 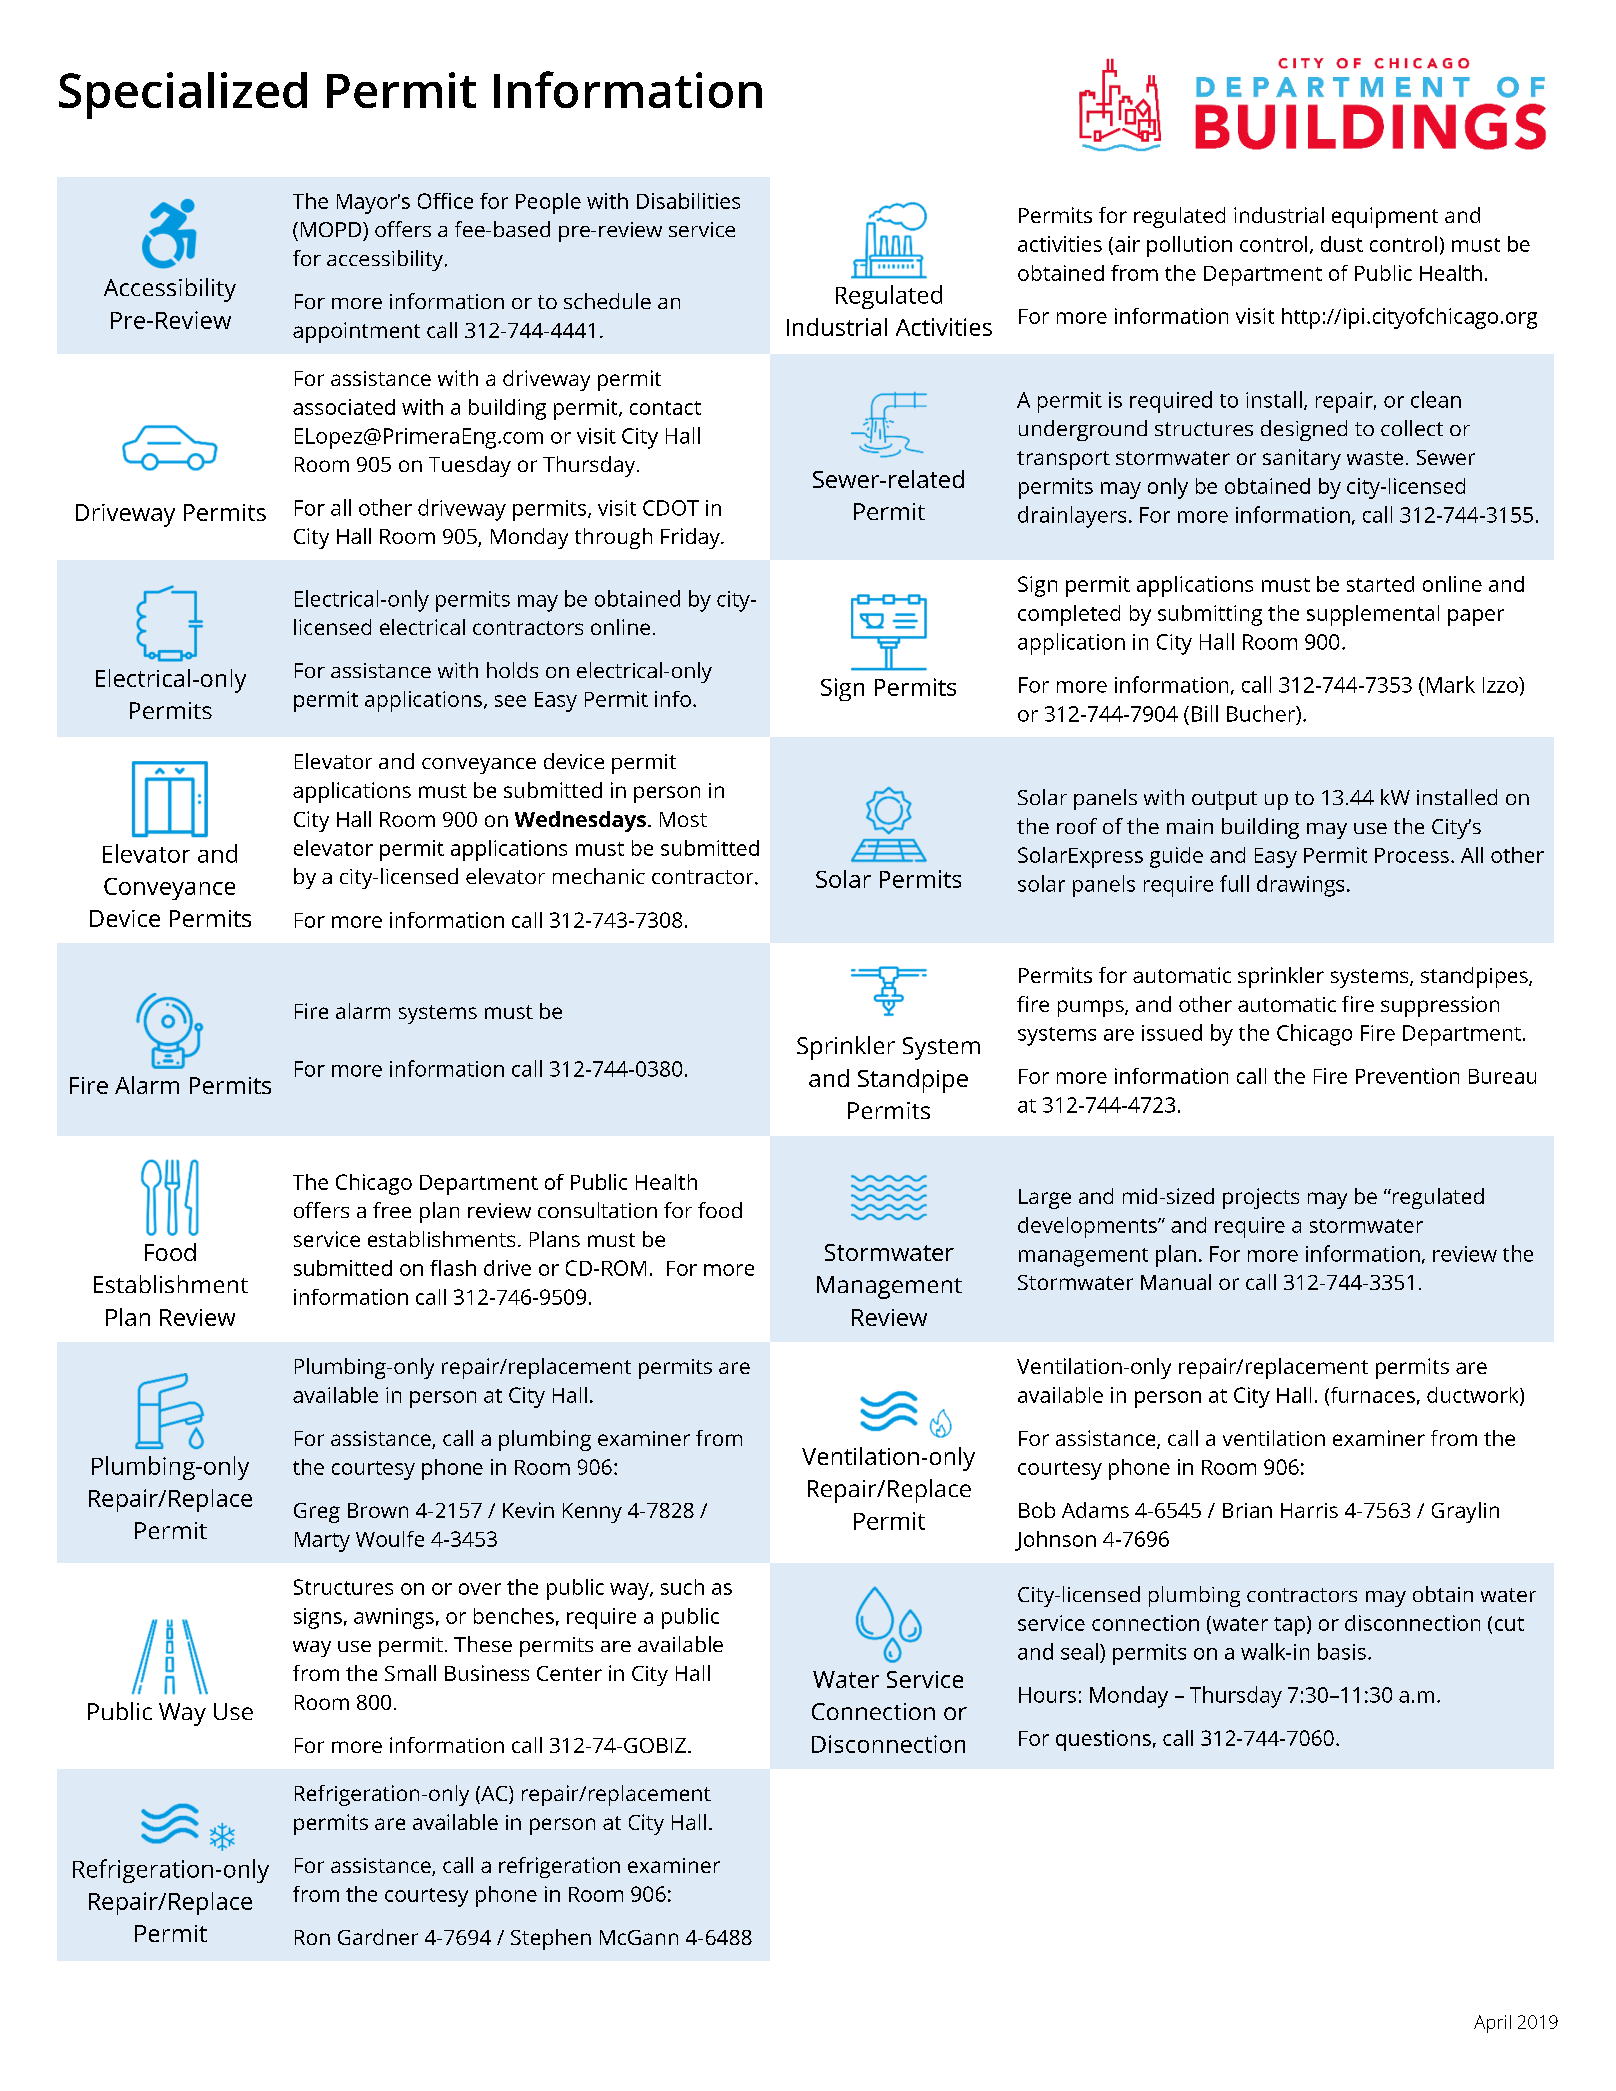 I want to click on equipment, so click(x=1385, y=217).
